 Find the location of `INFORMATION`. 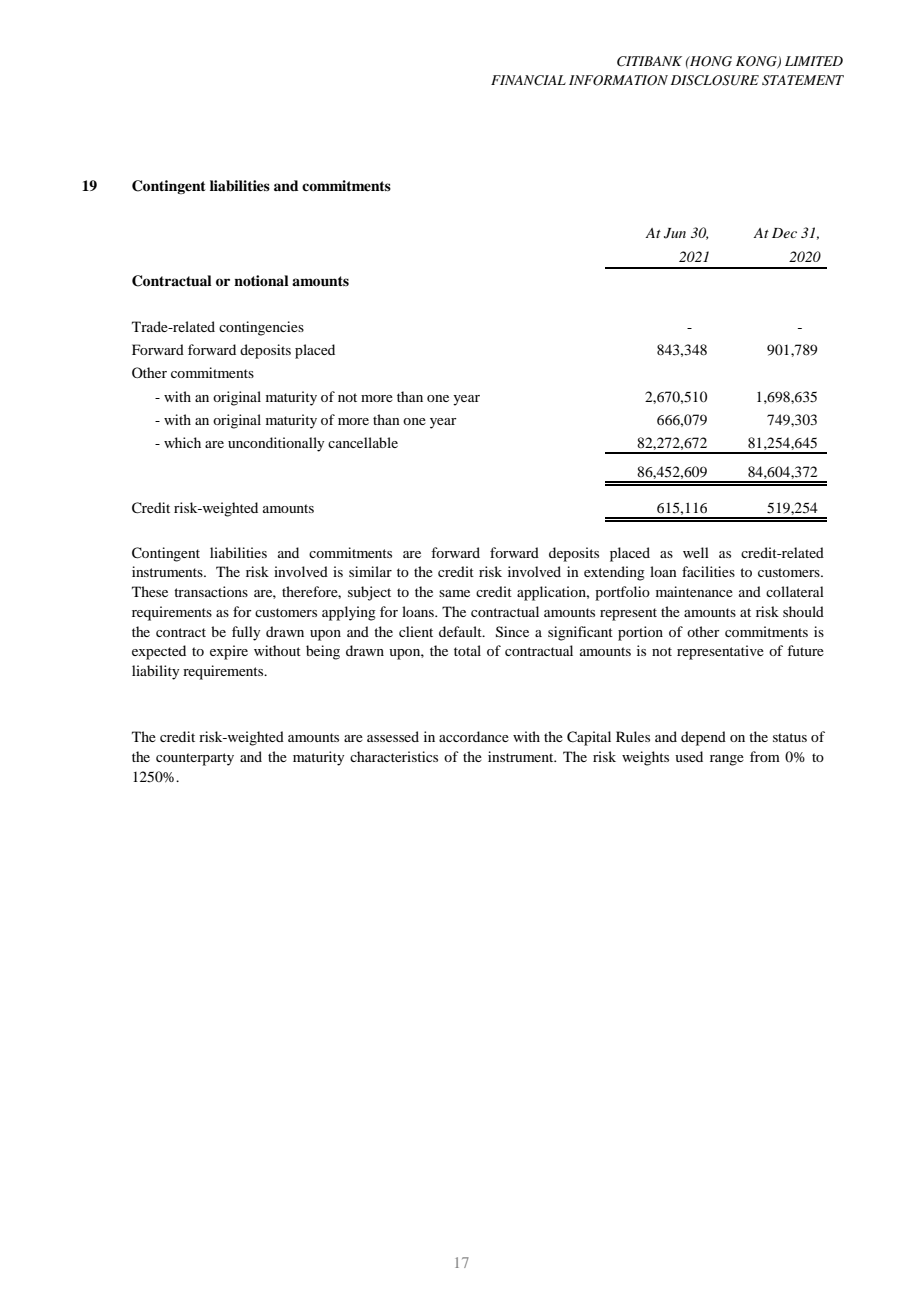

INFORMATION is located at coordinates (618, 80).
